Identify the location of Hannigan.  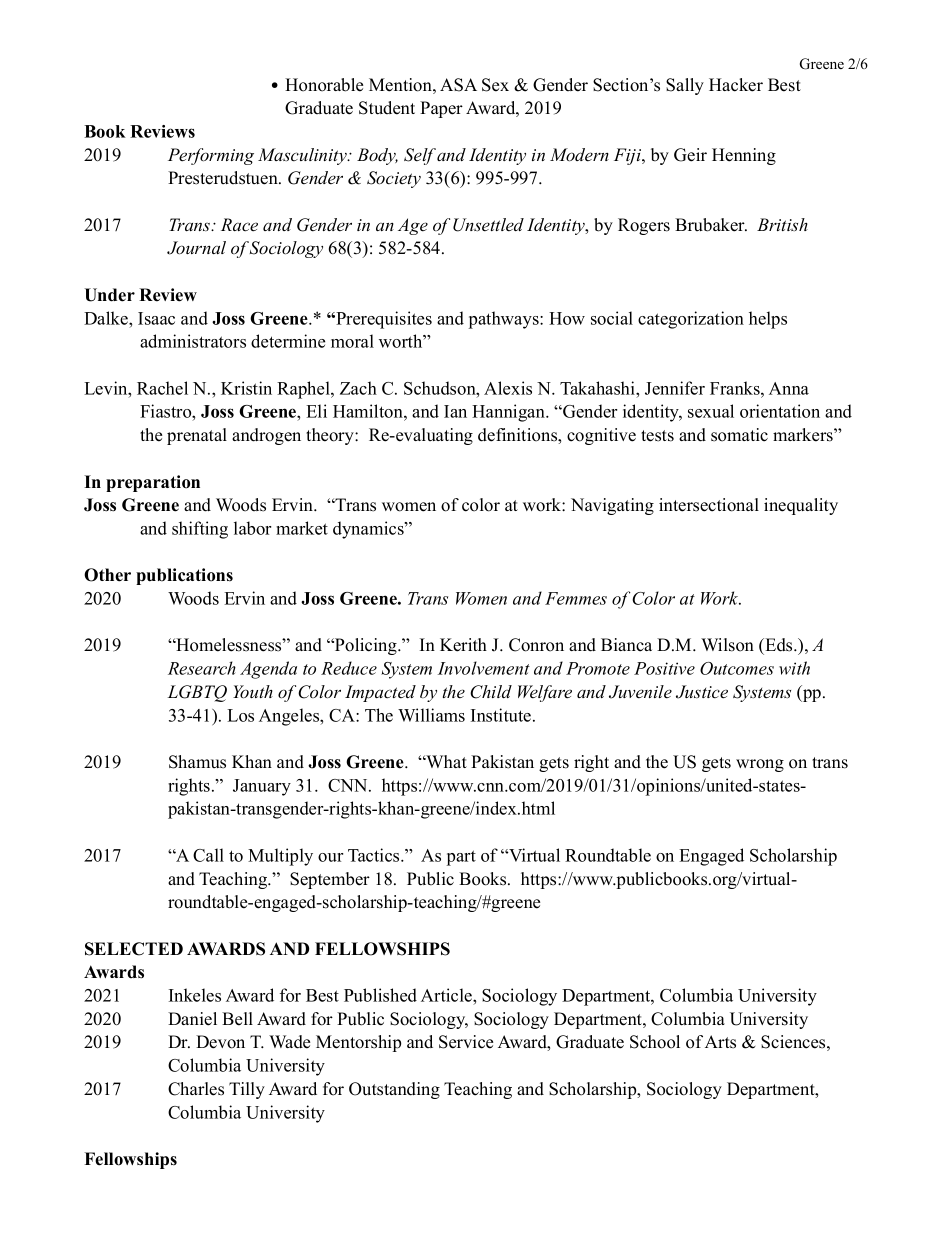
(509, 413).
